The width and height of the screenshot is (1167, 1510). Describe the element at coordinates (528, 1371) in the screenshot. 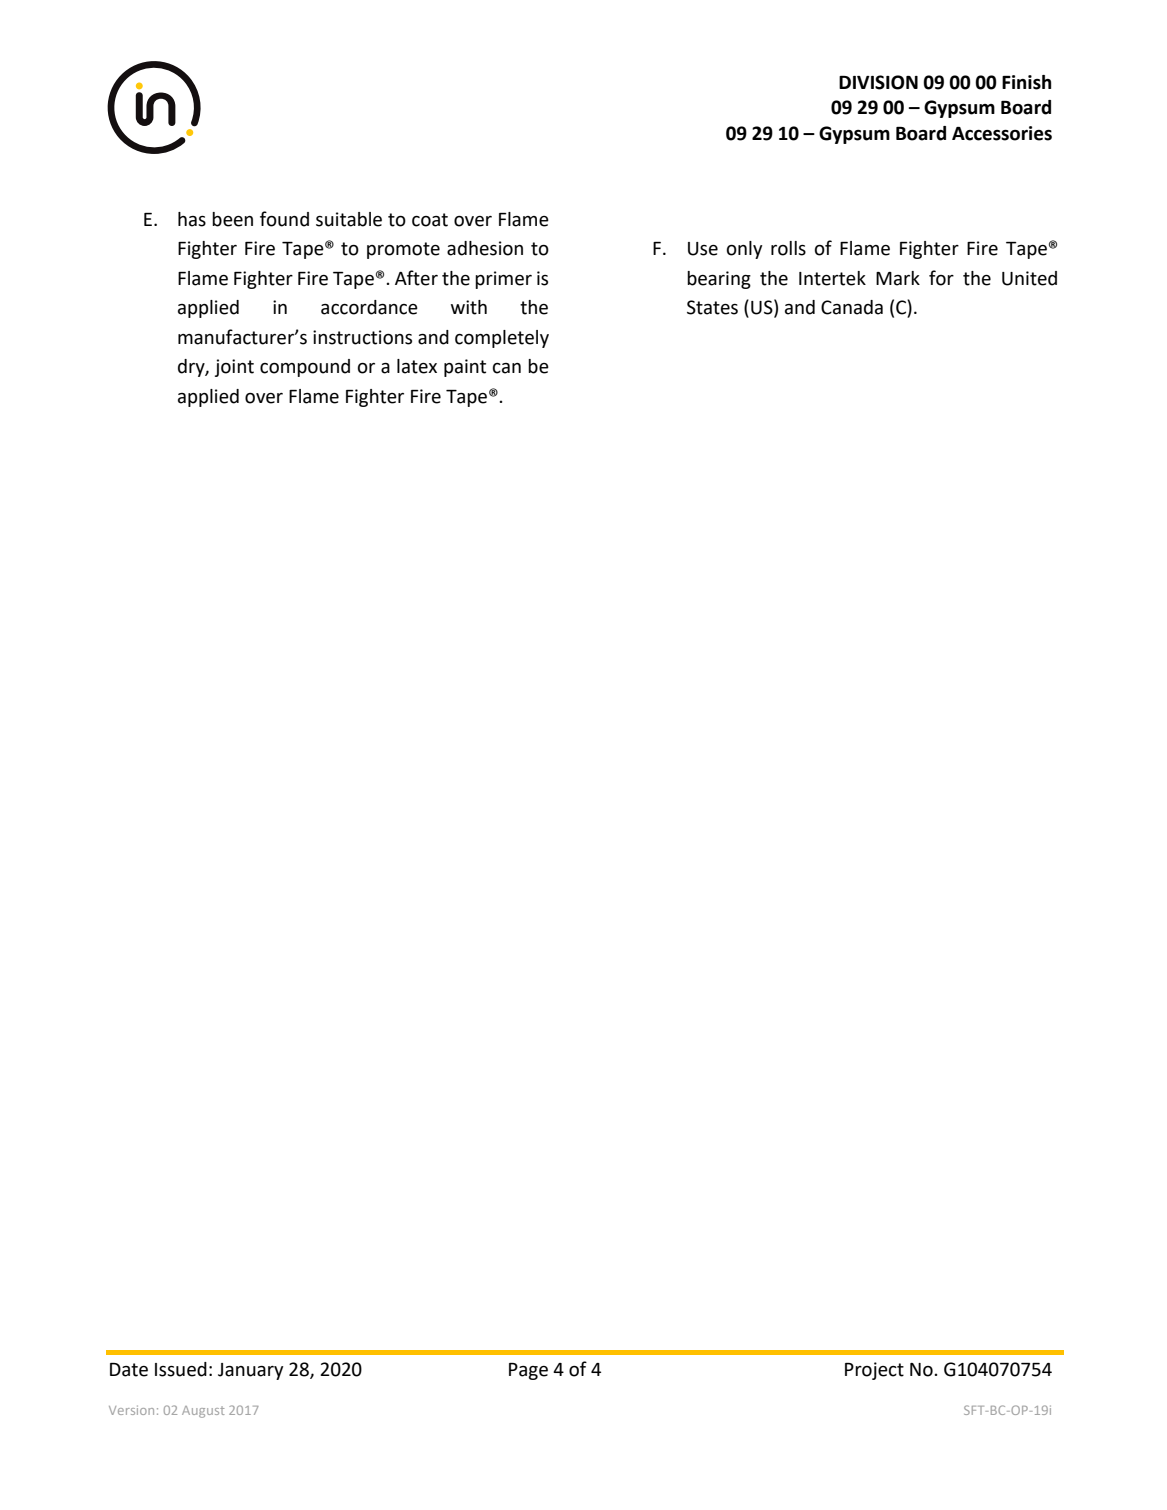

I see `Page` at that location.
